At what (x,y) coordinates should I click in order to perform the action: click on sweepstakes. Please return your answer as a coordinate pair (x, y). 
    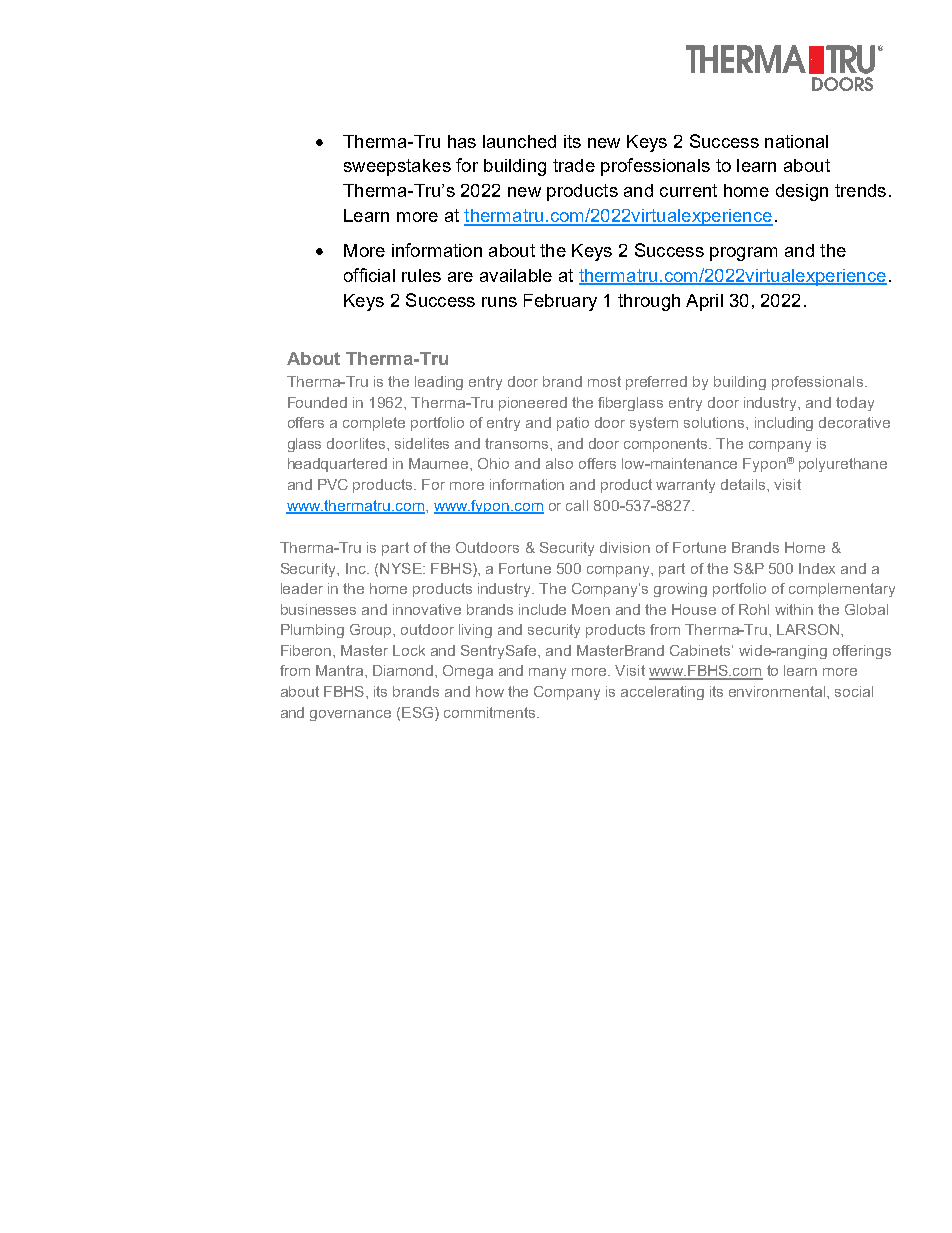
    Looking at the image, I should click on (397, 167).
